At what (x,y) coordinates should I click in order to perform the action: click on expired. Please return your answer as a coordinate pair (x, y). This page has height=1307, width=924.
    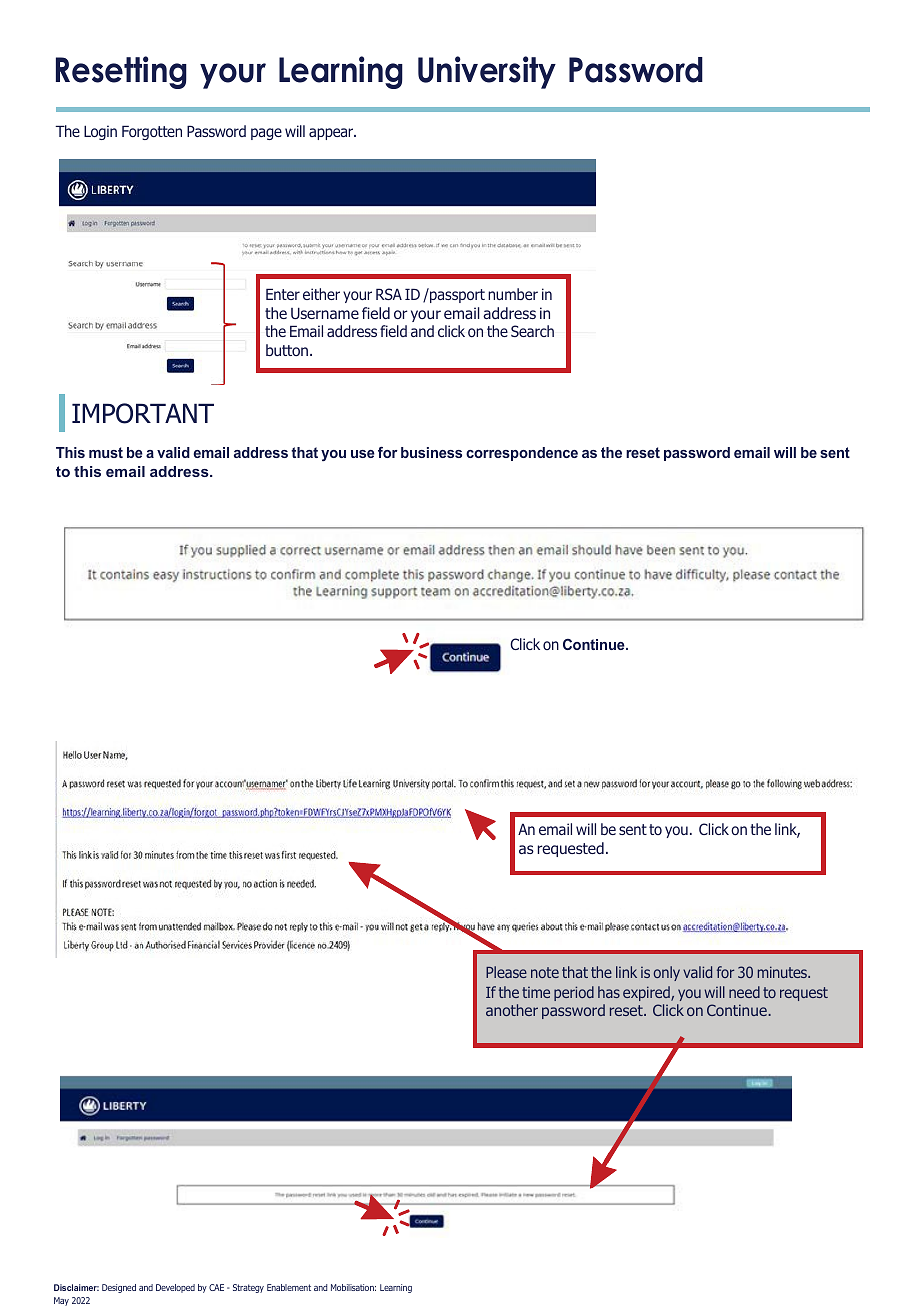
    Looking at the image, I should click on (647, 993).
